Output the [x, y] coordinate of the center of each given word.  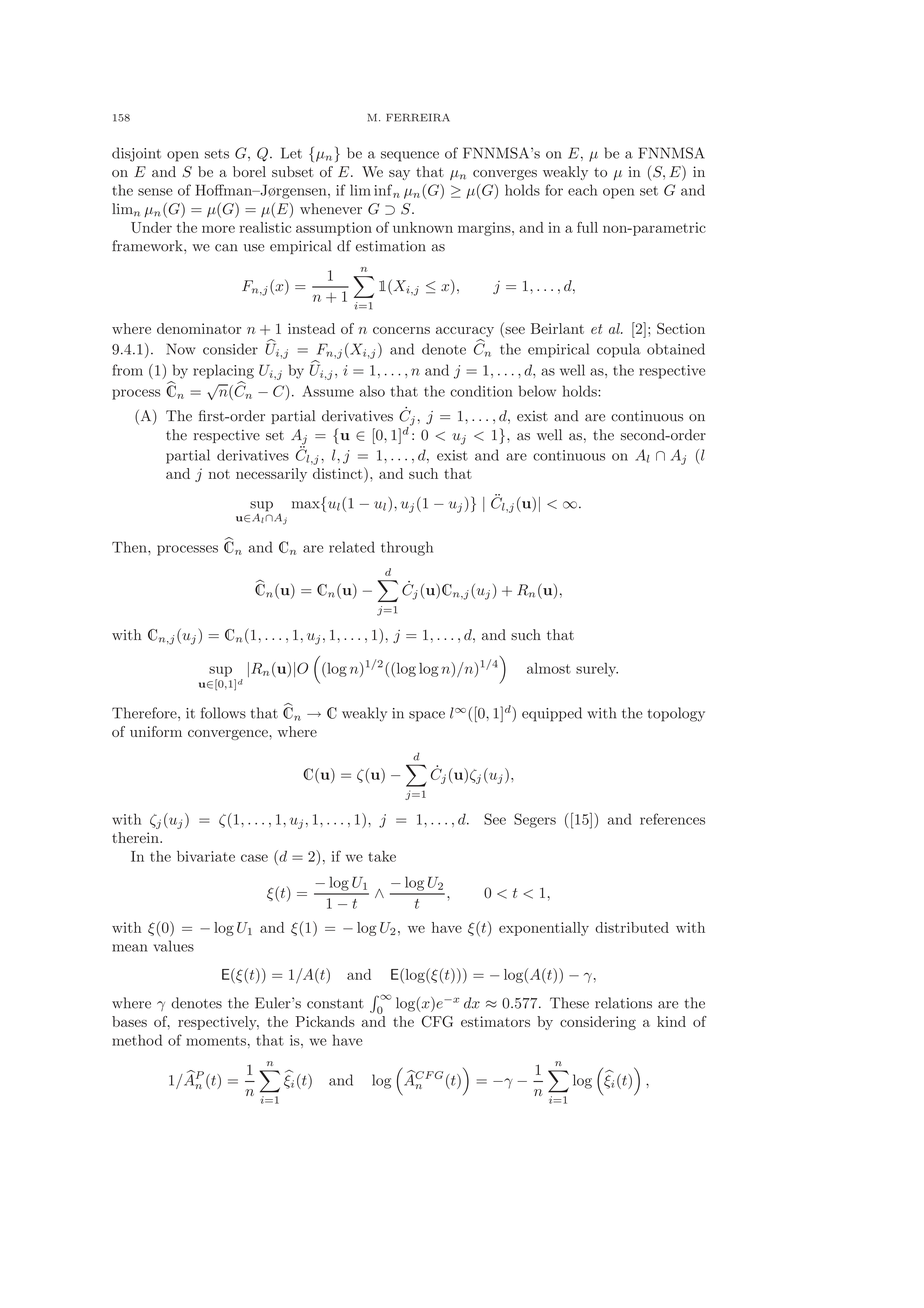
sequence [410, 156]
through [407, 548]
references [672, 819]
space [427, 716]
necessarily [271, 475]
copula [619, 350]
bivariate [206, 856]
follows [223, 713]
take [382, 856]
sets [217, 154]
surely [597, 669]
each [582, 190]
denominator [199, 328]
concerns [401, 330]
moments [216, 1041]
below [537, 391]
